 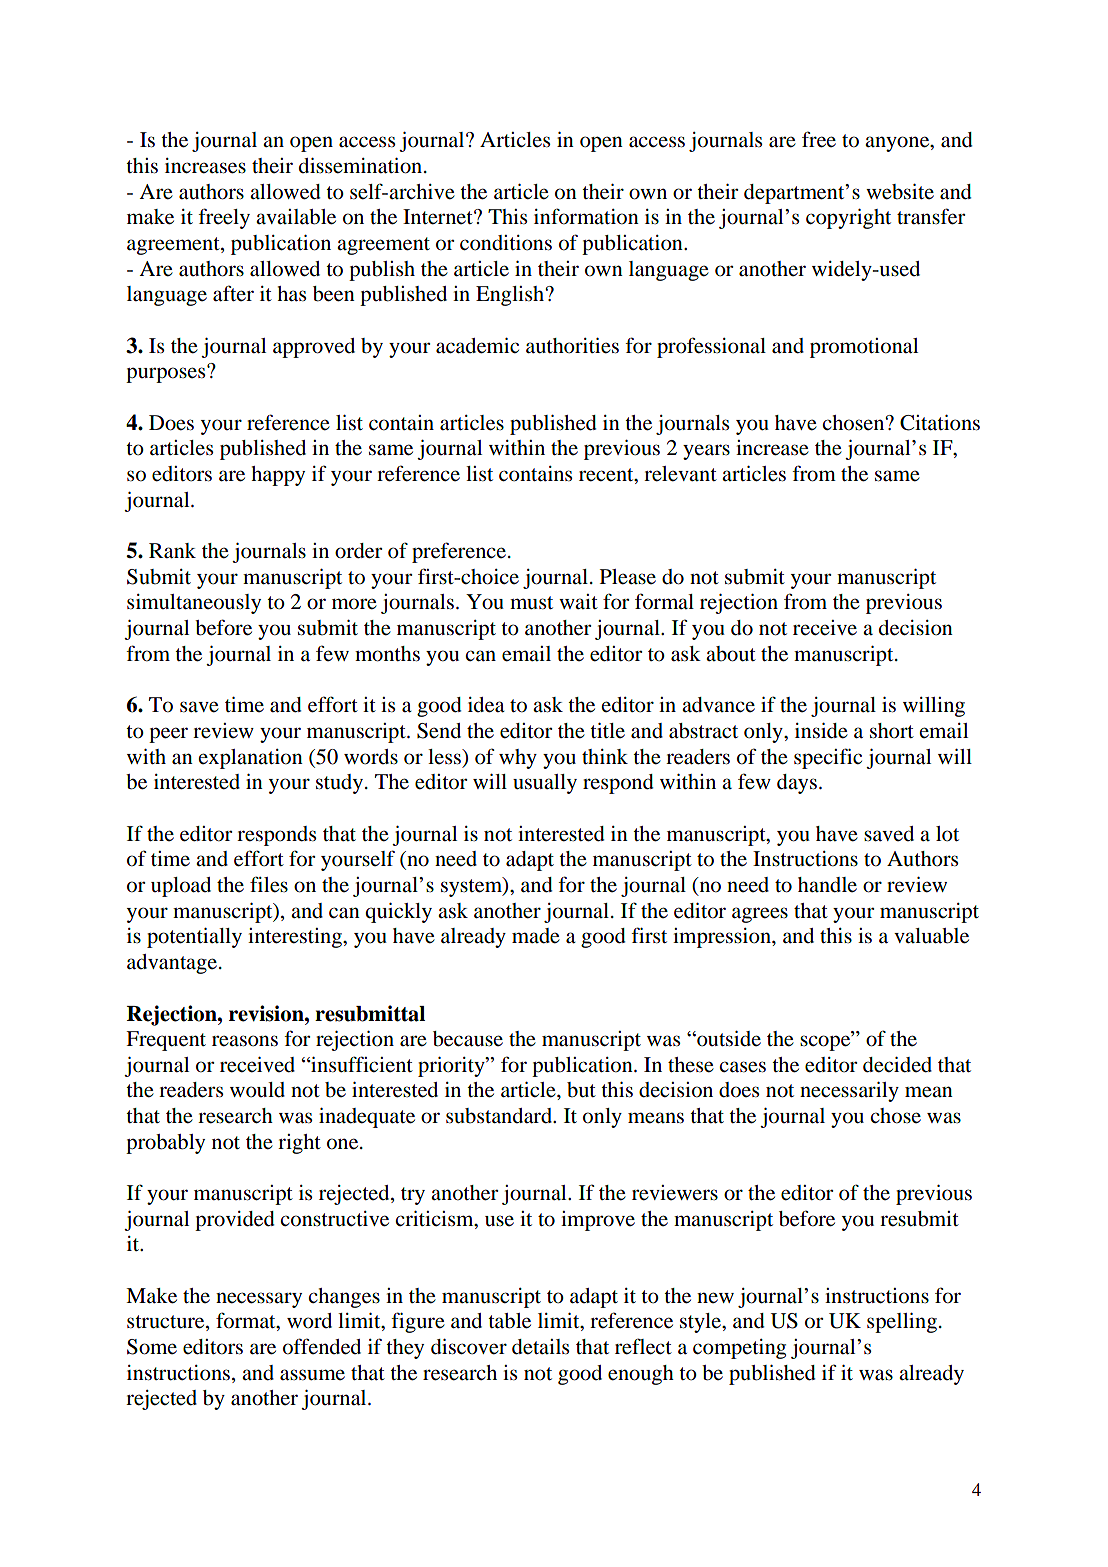 What do you see at coordinates (245, 1041) in the screenshot?
I see `reasons` at bounding box center [245, 1041].
